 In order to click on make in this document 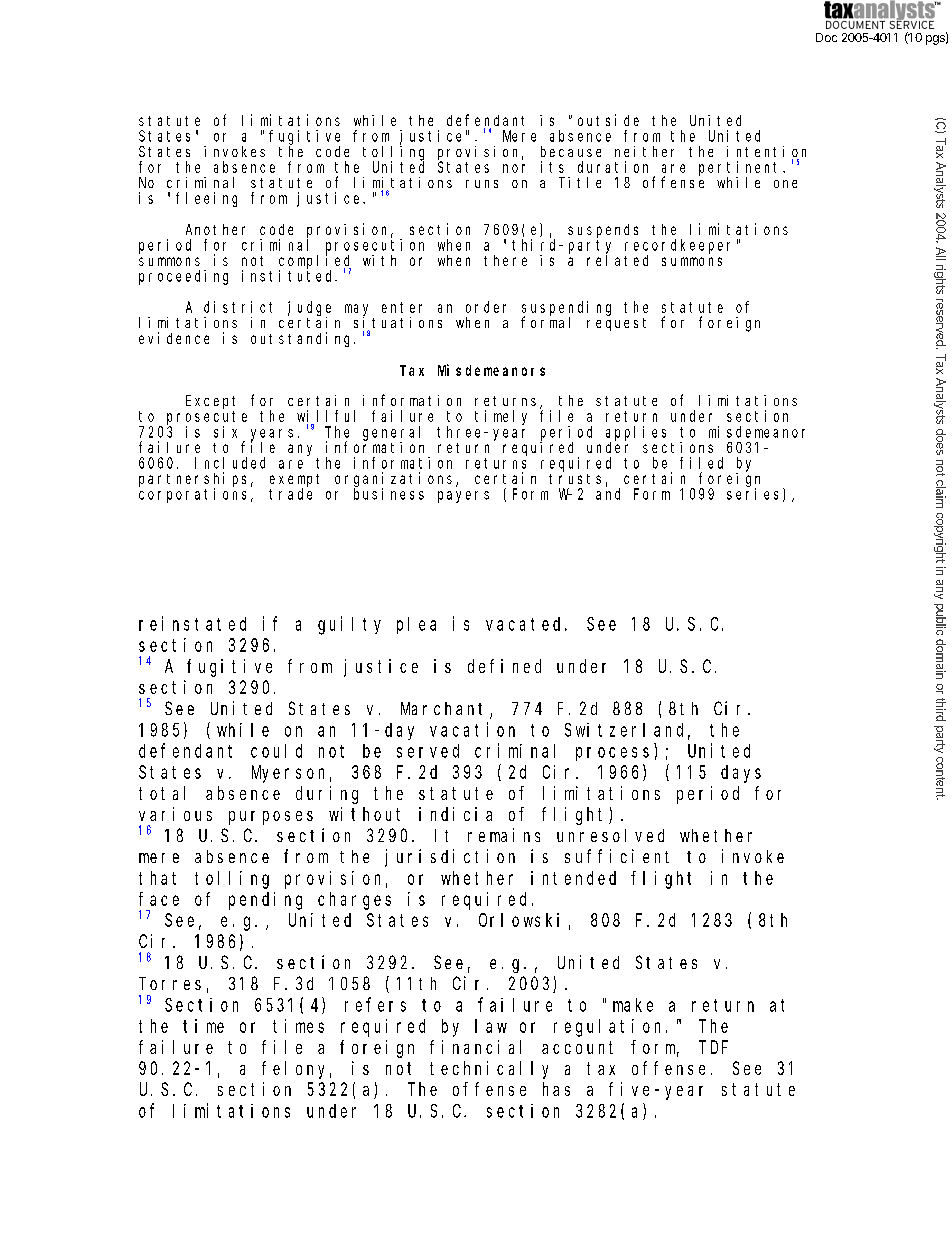, I will do `click(633, 1005)`.
